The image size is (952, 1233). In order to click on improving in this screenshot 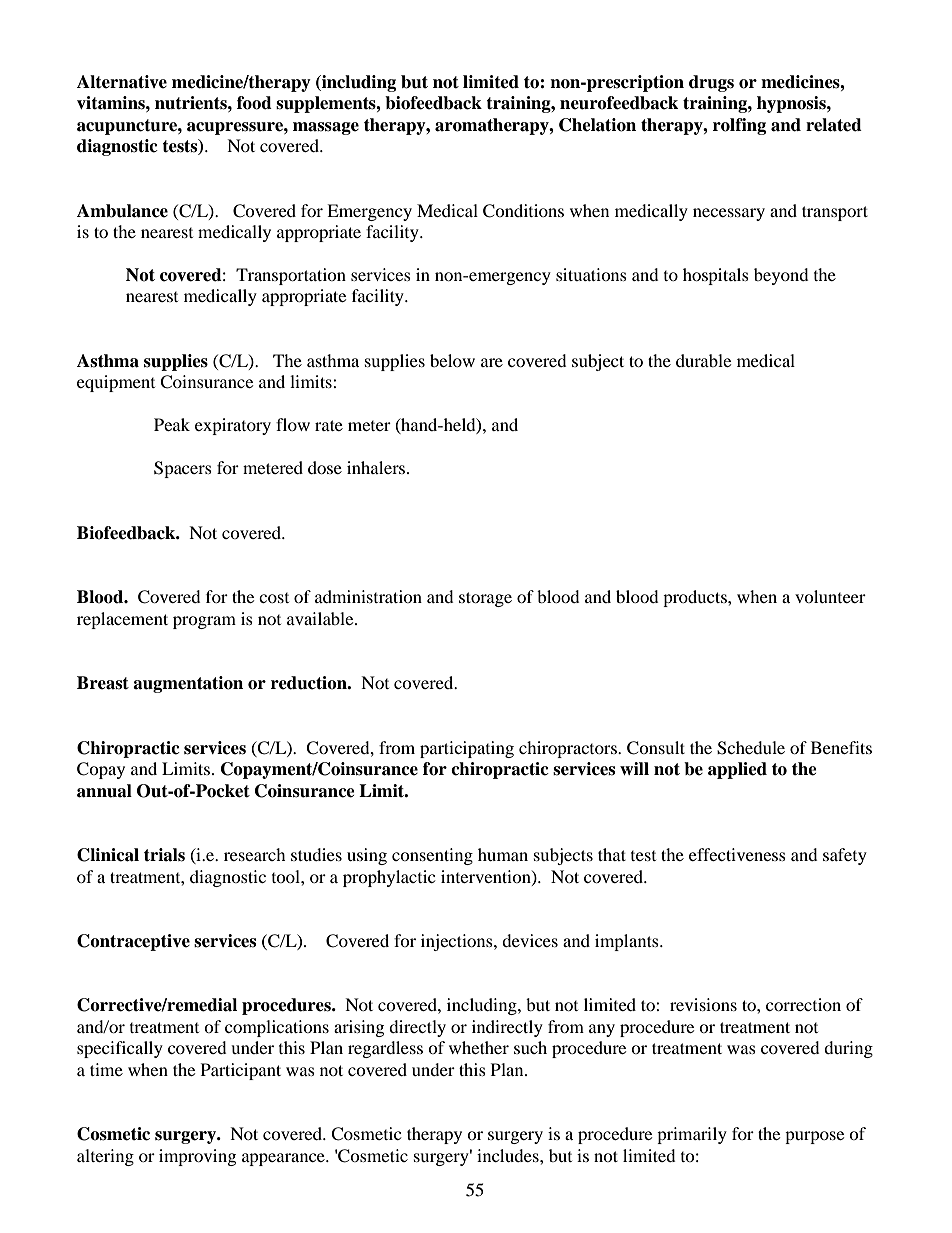, I will do `click(197, 1157)`.
